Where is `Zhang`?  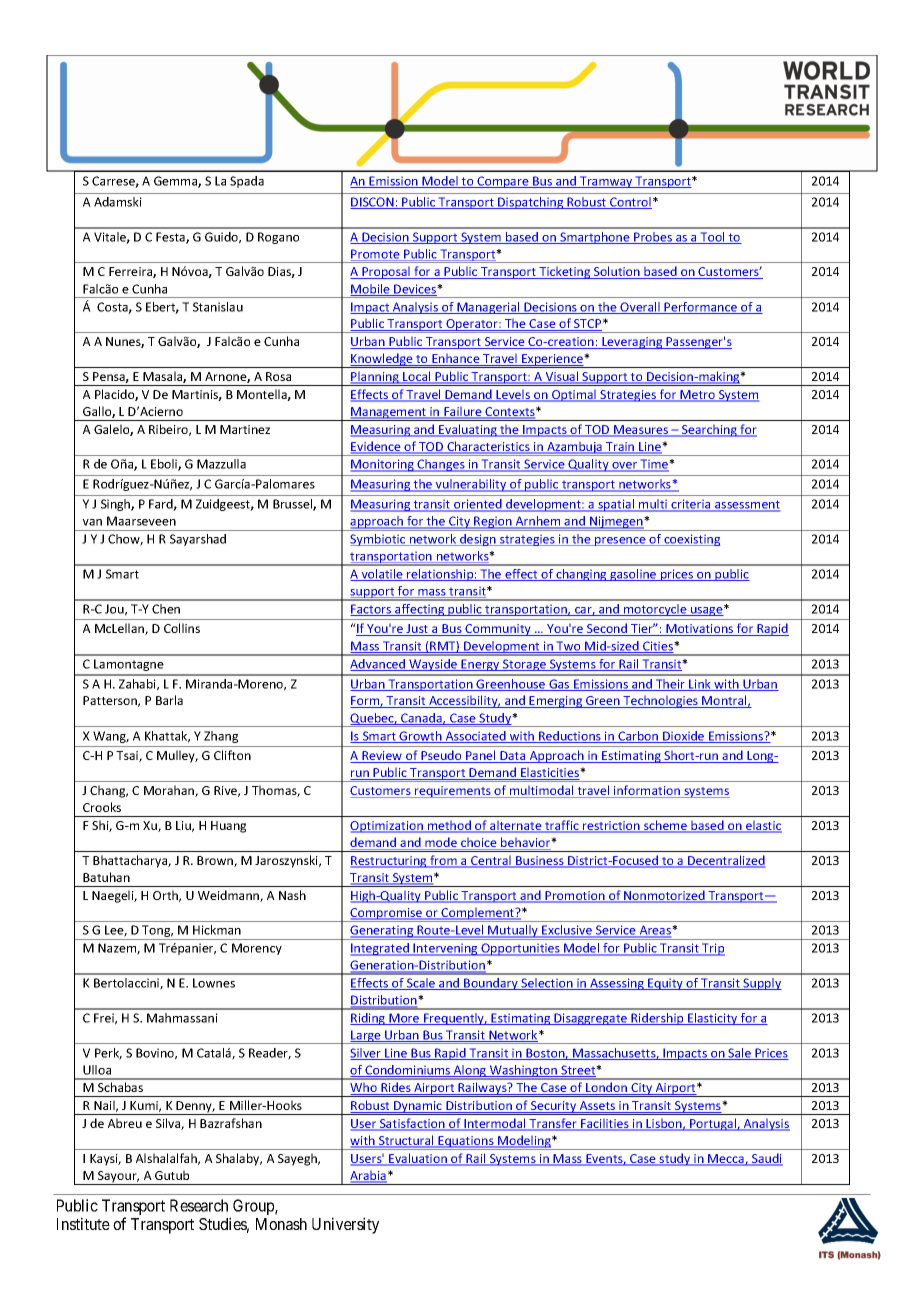 Zhang is located at coordinates (221, 737).
